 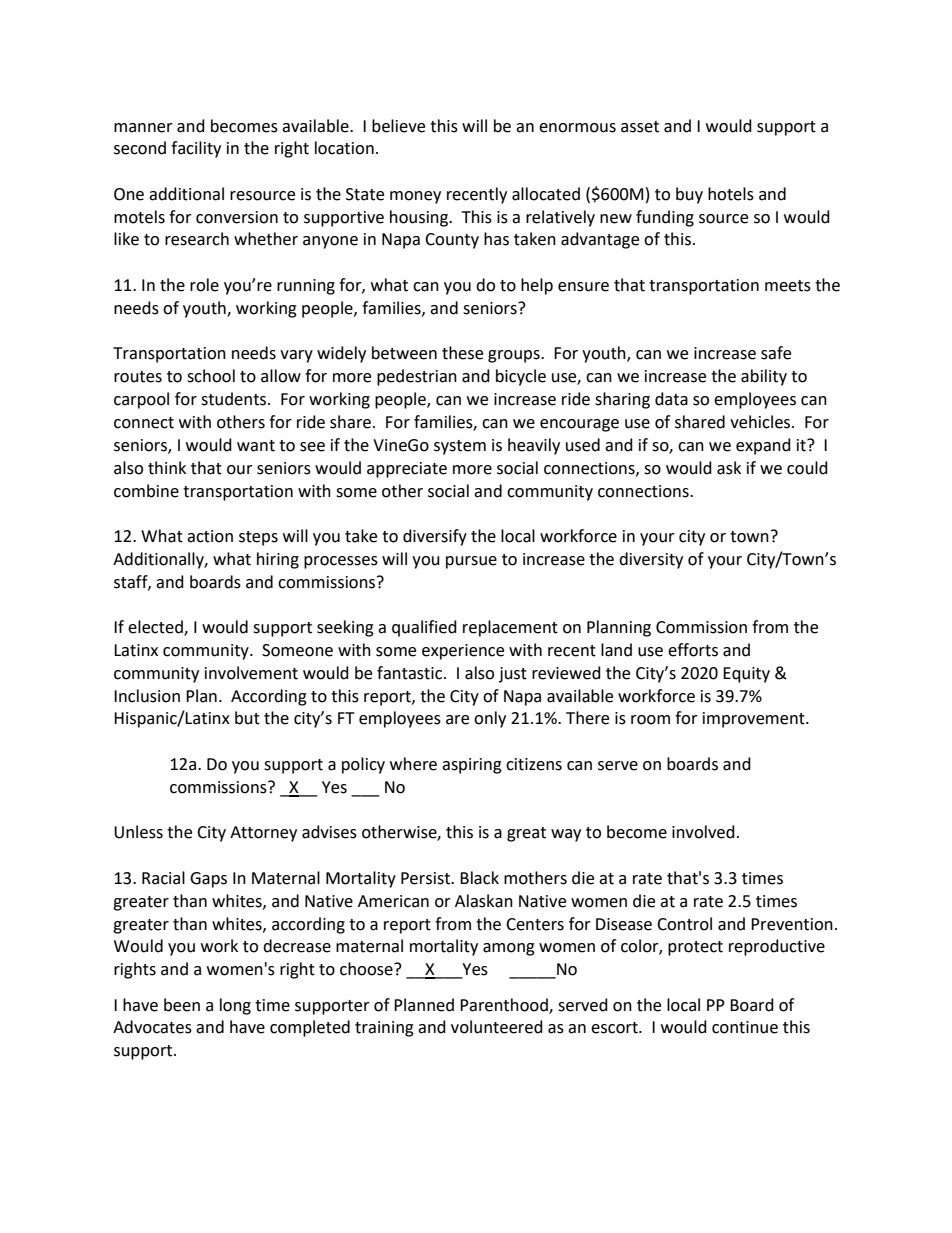 What do you see at coordinates (211, 376) in the image?
I see `school` at bounding box center [211, 376].
